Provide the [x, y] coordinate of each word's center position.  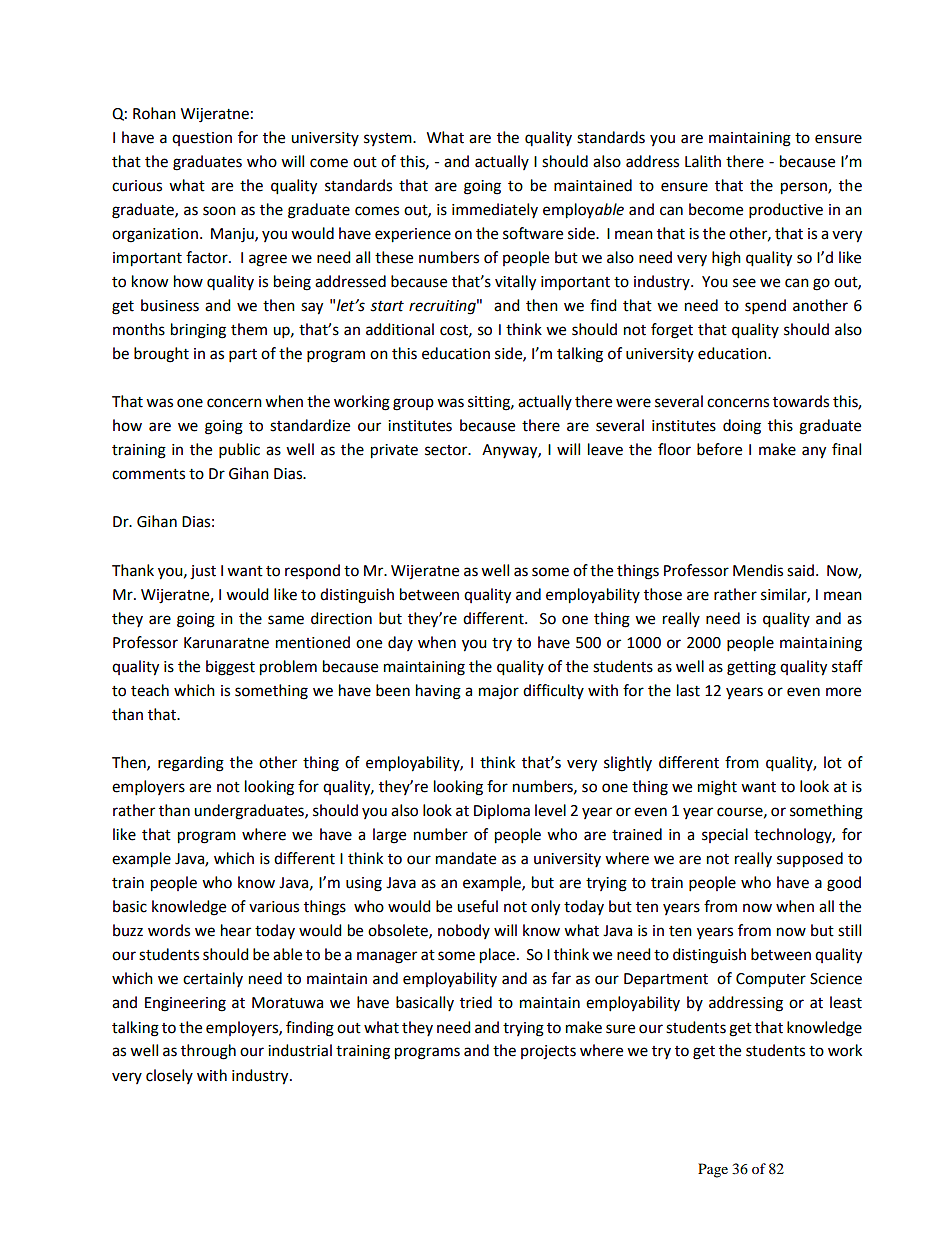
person [805, 188]
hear [236, 930]
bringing [198, 331]
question [202, 139]
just [203, 572]
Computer [771, 980]
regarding [191, 764]
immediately [495, 210]
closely [169, 1076]
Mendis [758, 570]
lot [833, 762]
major [499, 692]
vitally [515, 283]
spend [765, 307]
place [497, 956]
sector [447, 450]
